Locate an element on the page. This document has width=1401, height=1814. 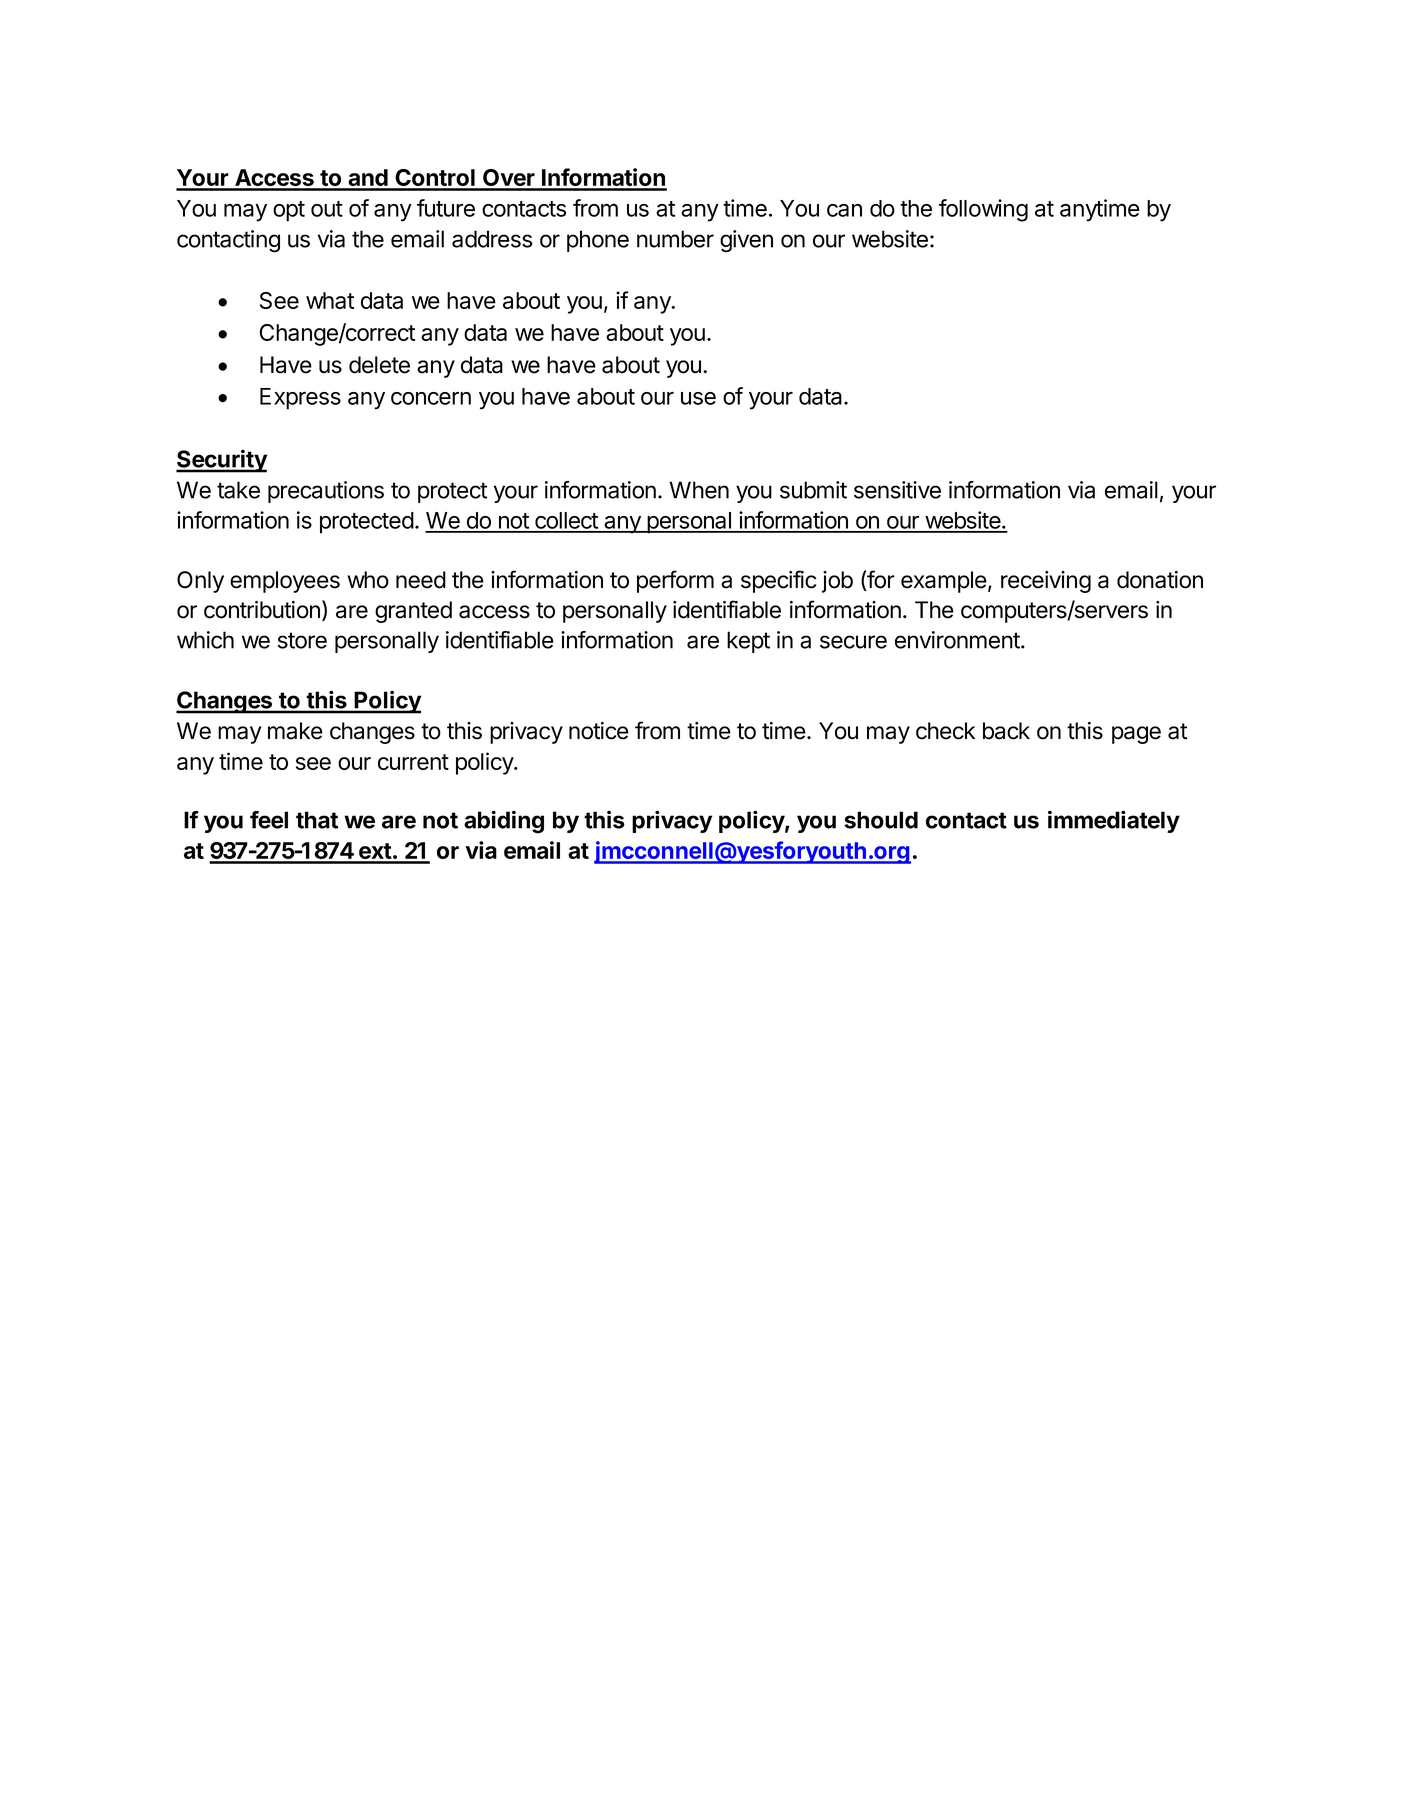
sensitive is located at coordinates (897, 490).
